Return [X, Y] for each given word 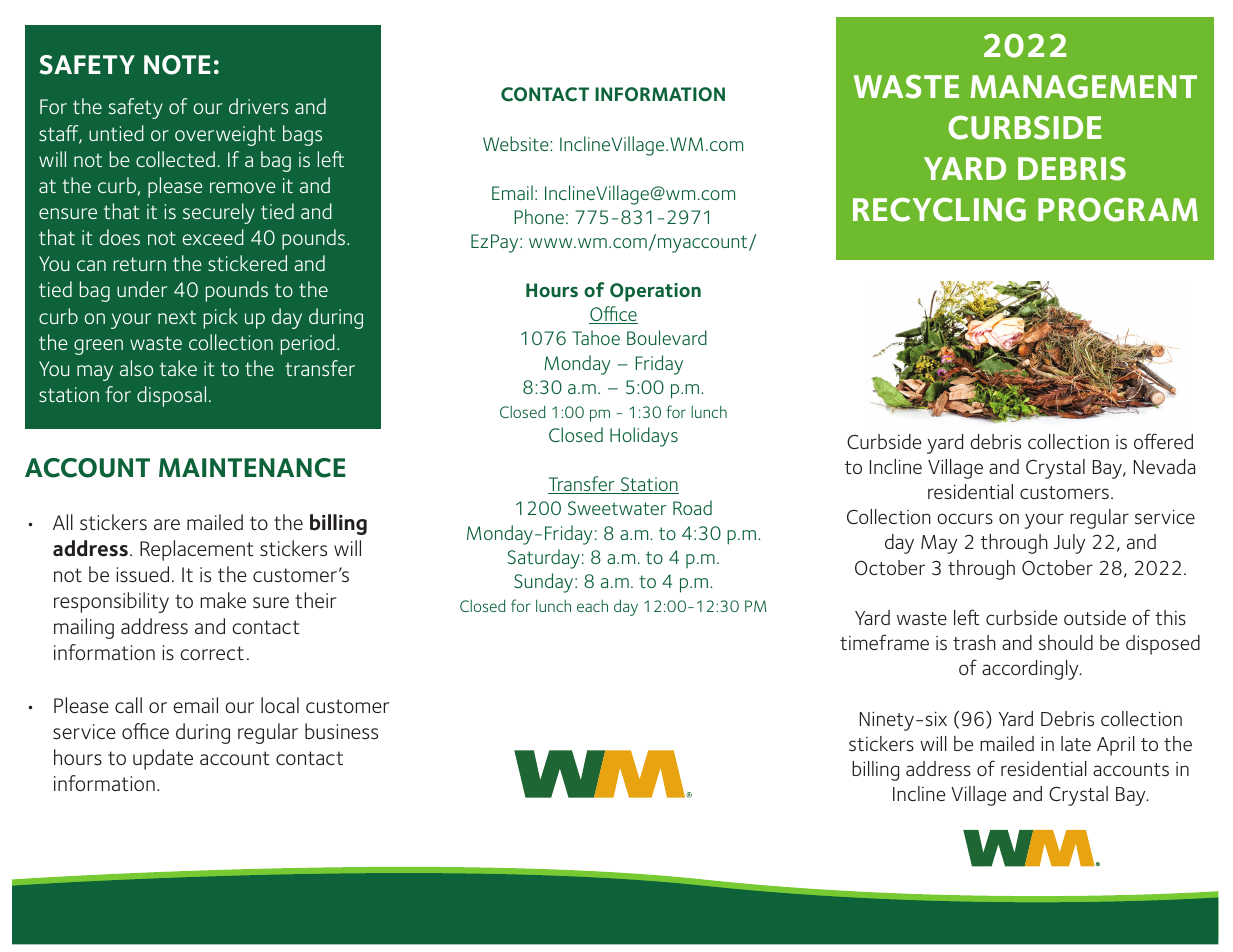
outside [1095, 618]
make [223, 600]
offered [1163, 441]
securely [219, 213]
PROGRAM [1118, 209]
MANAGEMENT [1084, 86]
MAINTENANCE [252, 468]
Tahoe [596, 337]
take [178, 368]
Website [517, 143]
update [163, 759]
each [592, 606]
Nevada [1164, 466]
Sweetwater [617, 508]
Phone [539, 216]
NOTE [177, 65]
